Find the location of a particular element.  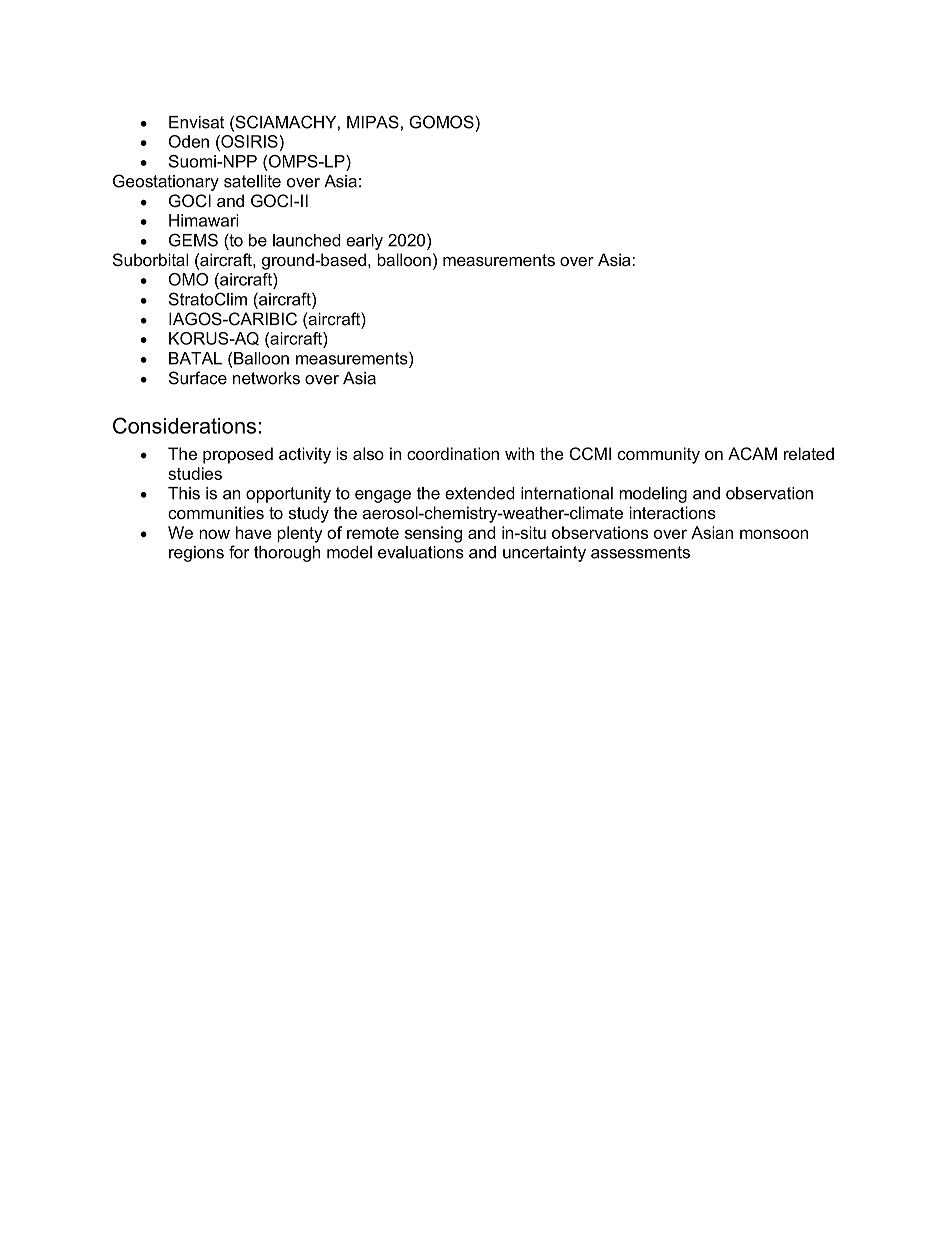

GEMS is located at coordinates (193, 240).
